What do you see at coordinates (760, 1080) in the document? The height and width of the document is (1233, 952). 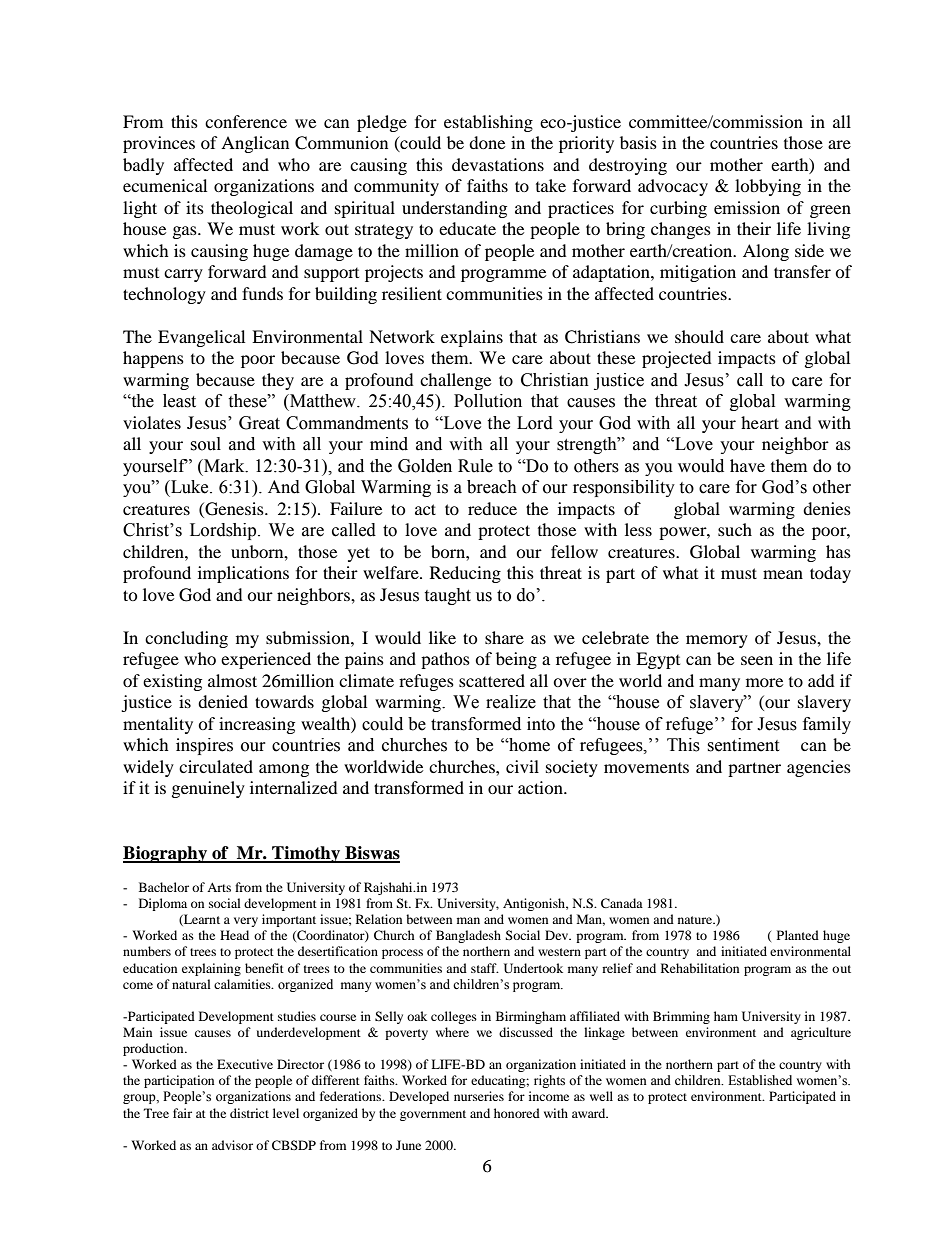 I see `Established` at bounding box center [760, 1080].
